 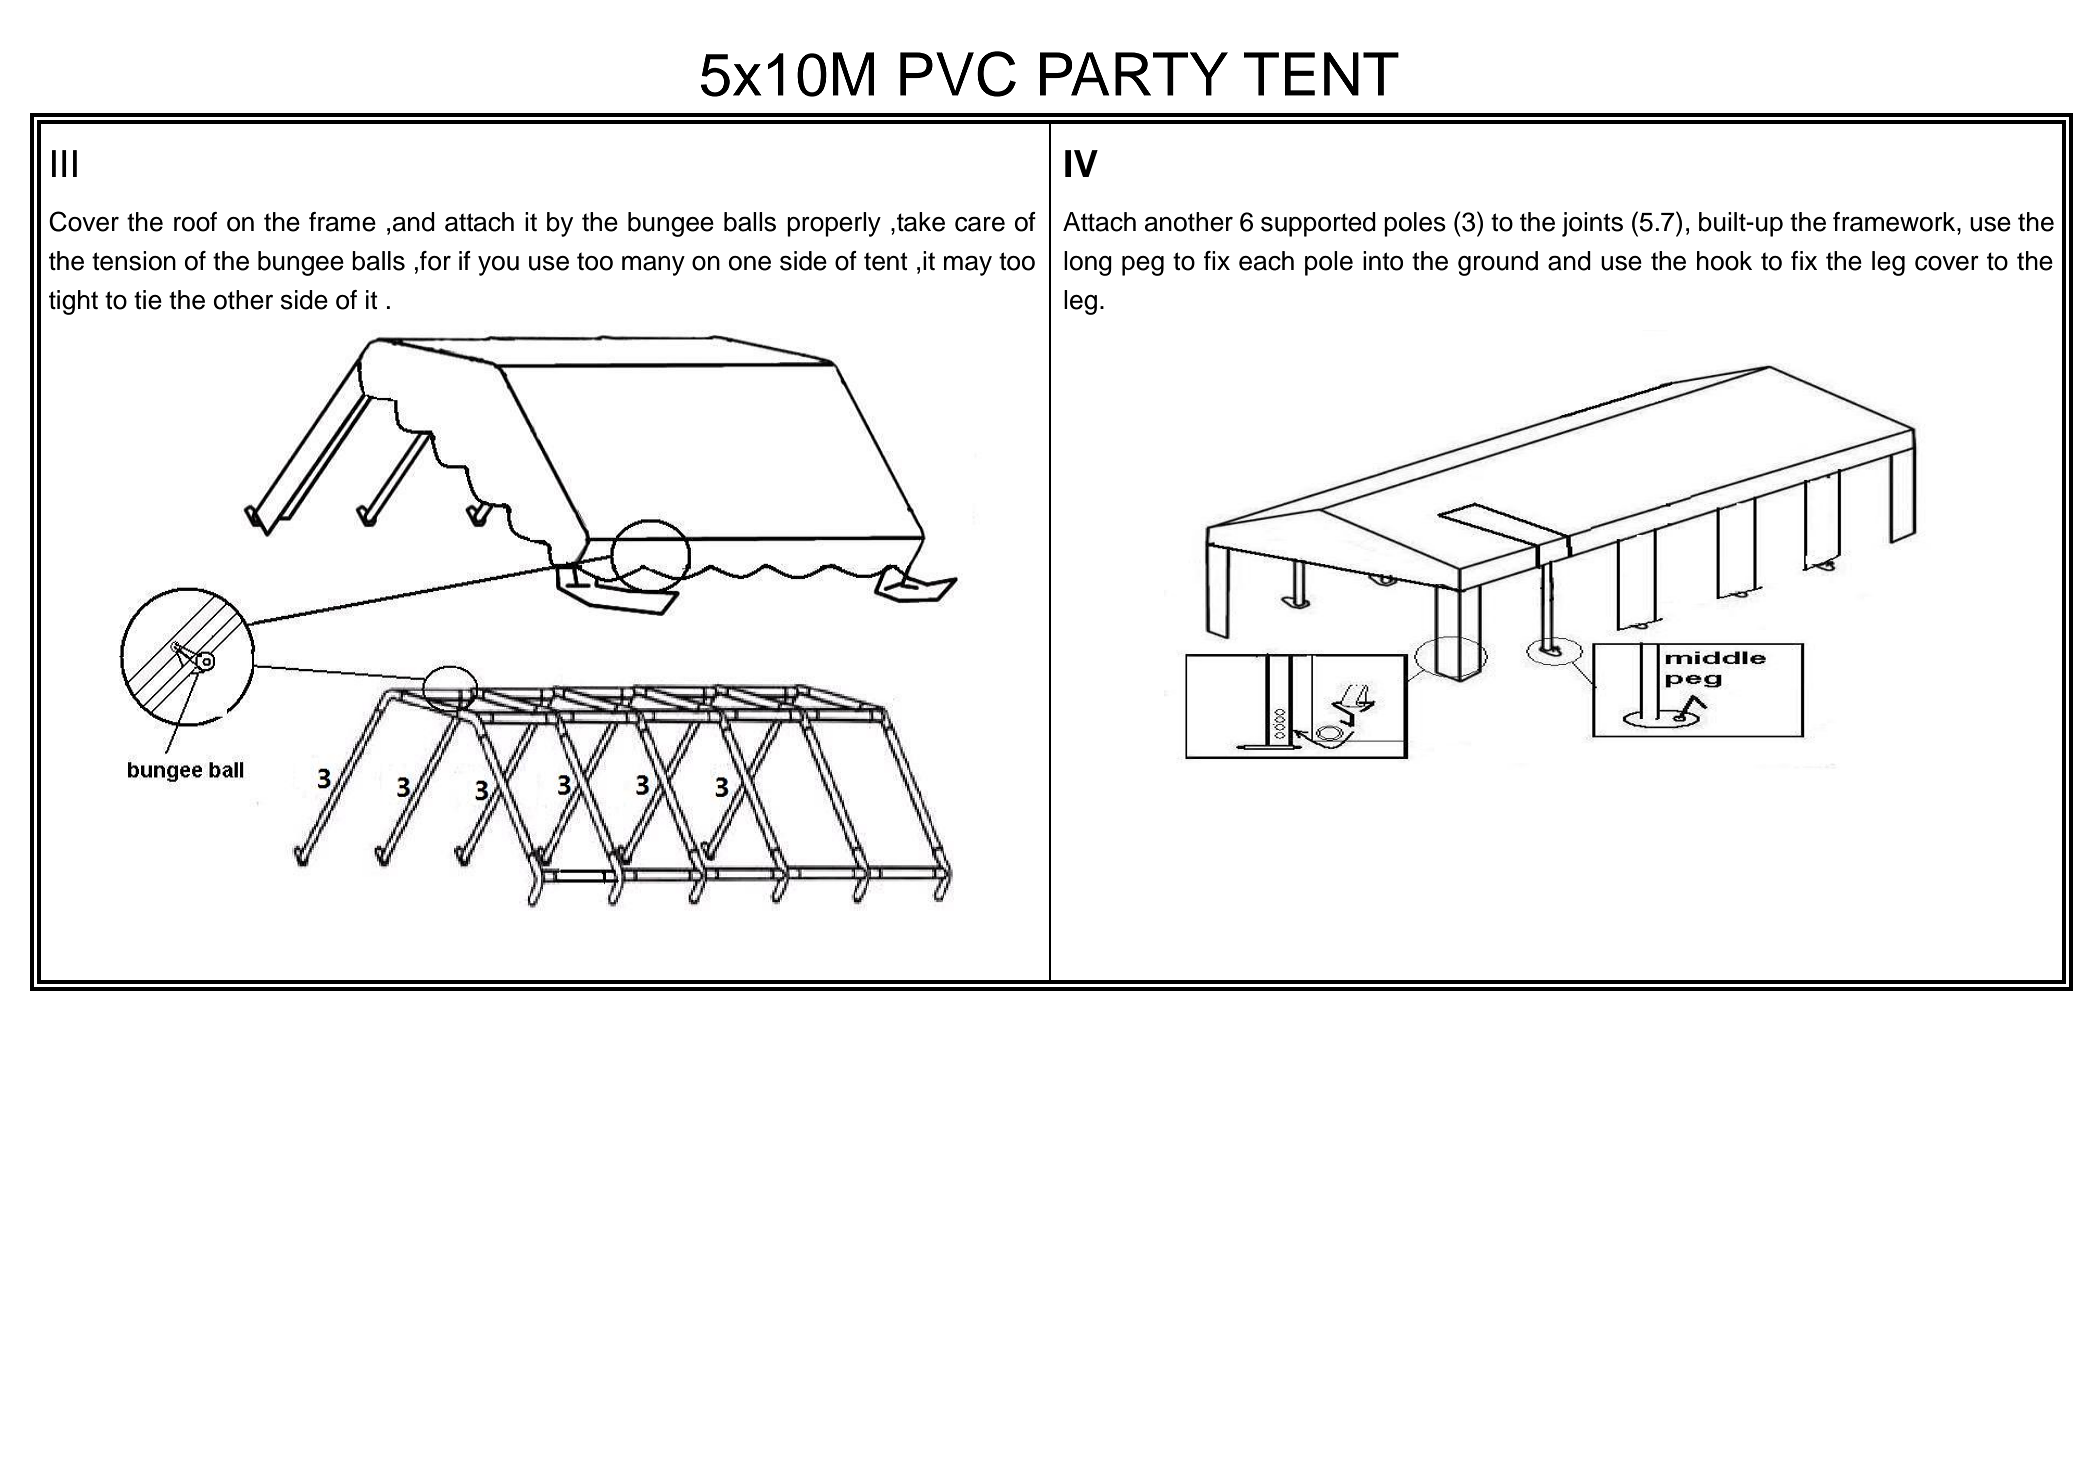 What do you see at coordinates (1318, 224) in the image?
I see `supported` at bounding box center [1318, 224].
